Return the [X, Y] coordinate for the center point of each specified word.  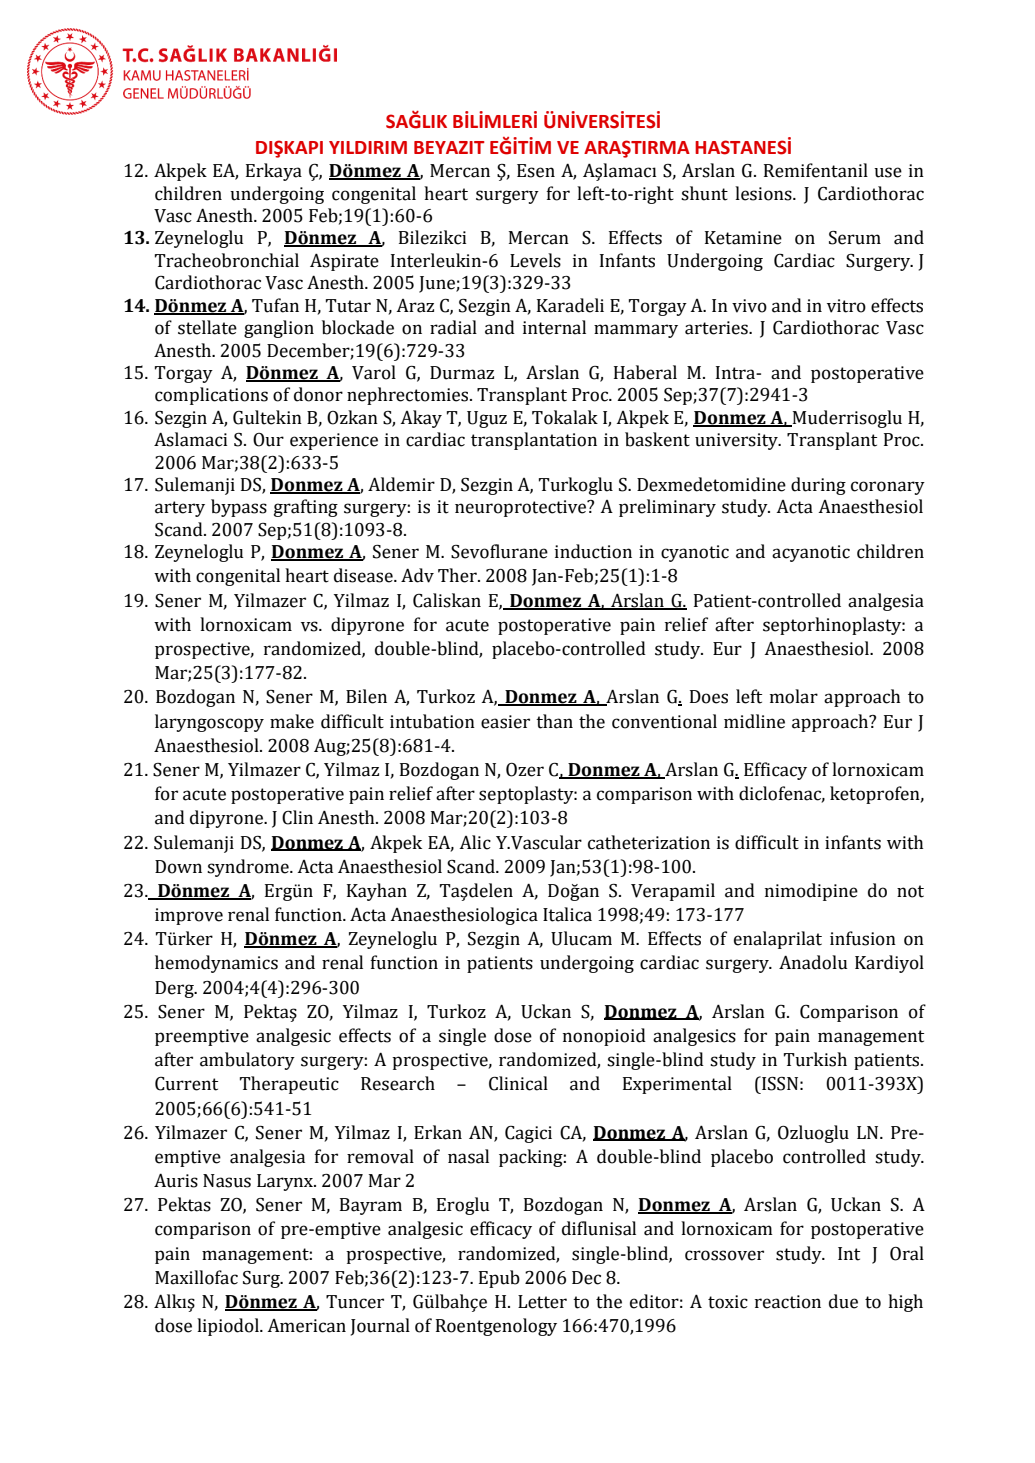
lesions [764, 193]
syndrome [249, 868]
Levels [535, 260]
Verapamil [673, 892]
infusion [863, 938]
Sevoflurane [499, 551]
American [306, 1326]
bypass [239, 508]
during [818, 486]
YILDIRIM [368, 147]
